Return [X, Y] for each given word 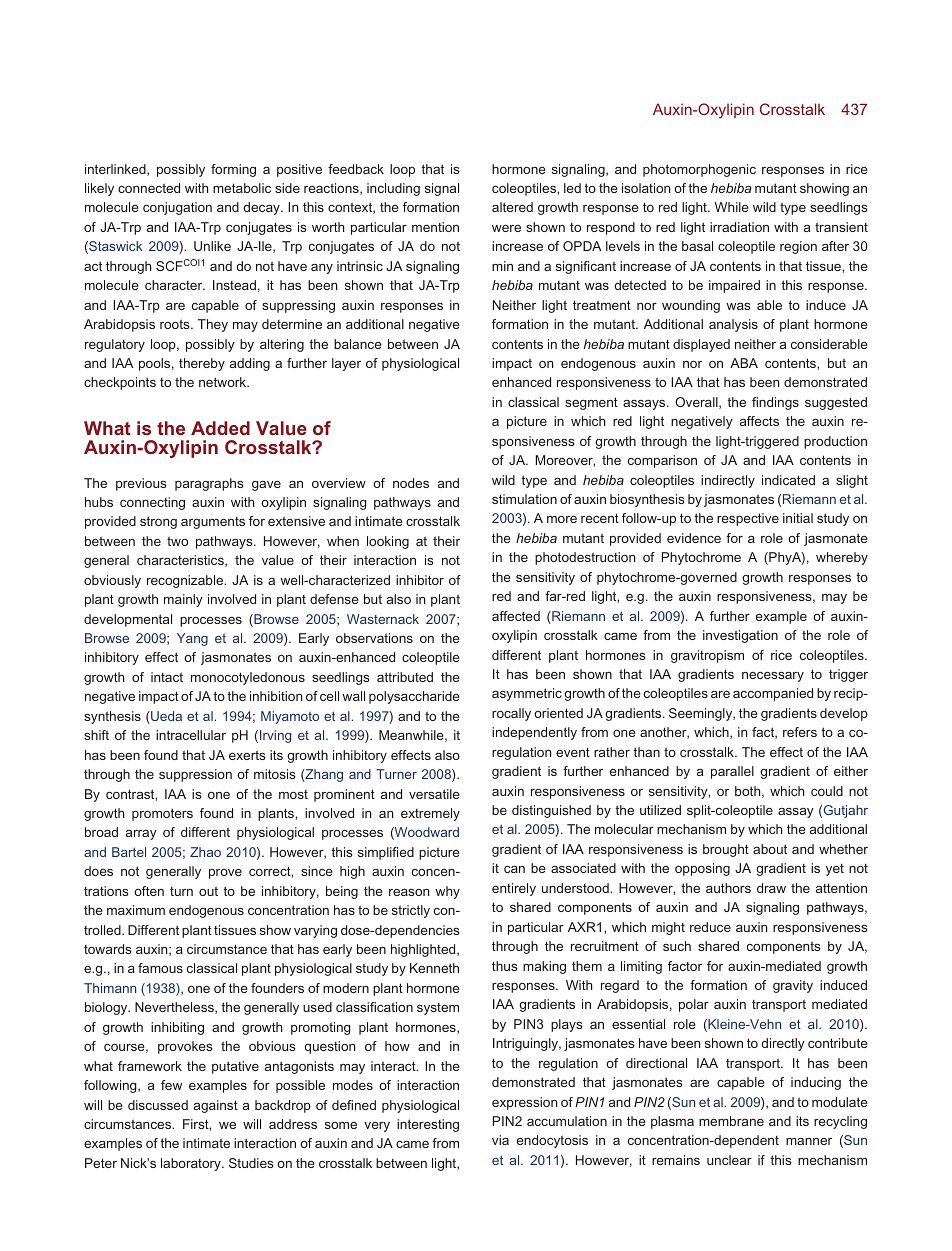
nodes [411, 483]
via [500, 1140]
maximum [136, 910]
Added [220, 428]
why [447, 892]
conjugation [177, 208]
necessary [773, 676]
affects [759, 421]
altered [512, 207]
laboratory [192, 1164]
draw [771, 888]
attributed [405, 677]
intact [167, 677]
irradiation [739, 227]
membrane [731, 1121]
